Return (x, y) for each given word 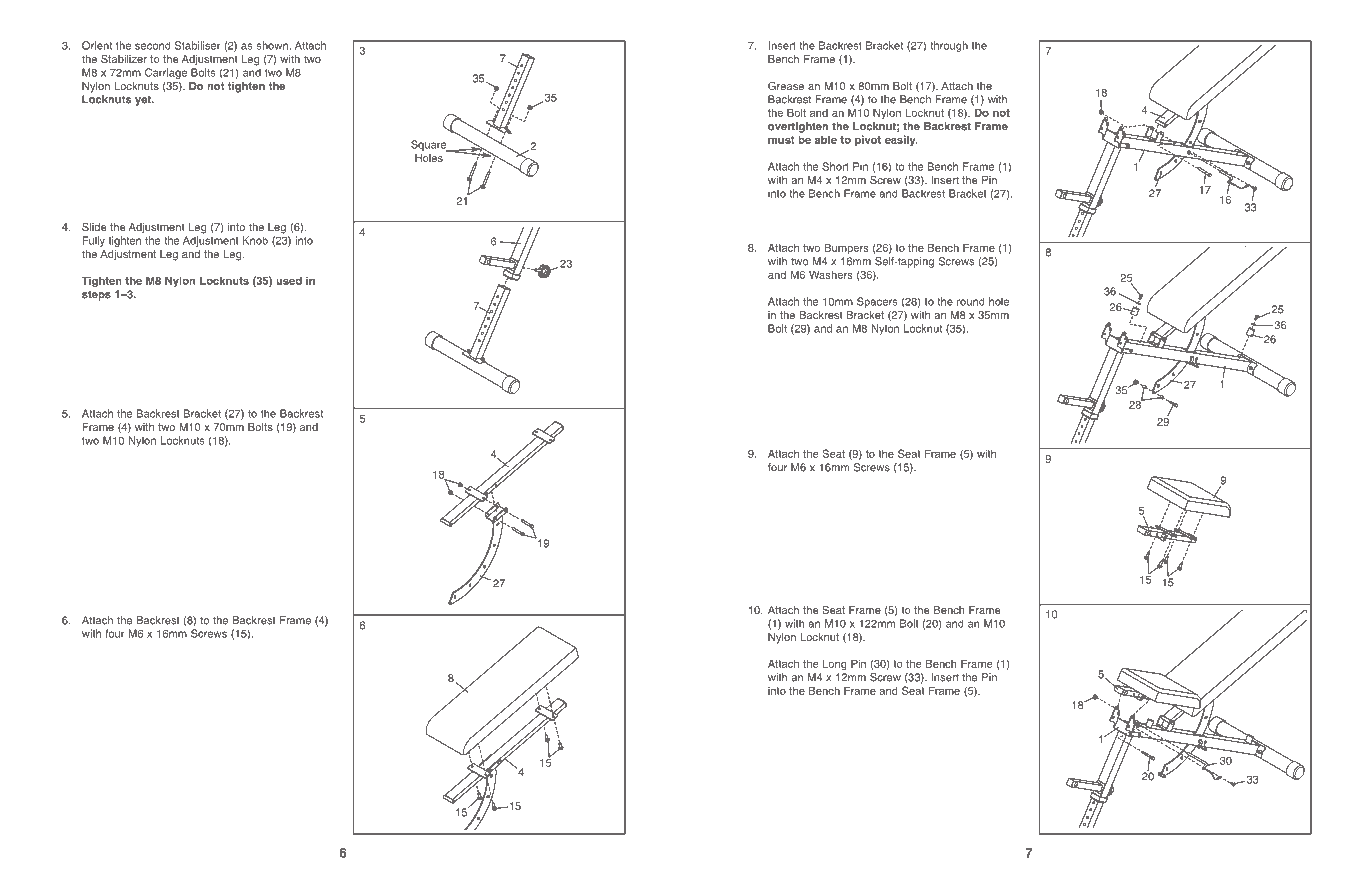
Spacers (877, 302)
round (971, 301)
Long (835, 664)
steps (96, 295)
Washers (831, 274)
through (949, 46)
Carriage (166, 73)
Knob (255, 240)
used (289, 280)
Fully (93, 241)
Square (430, 146)
